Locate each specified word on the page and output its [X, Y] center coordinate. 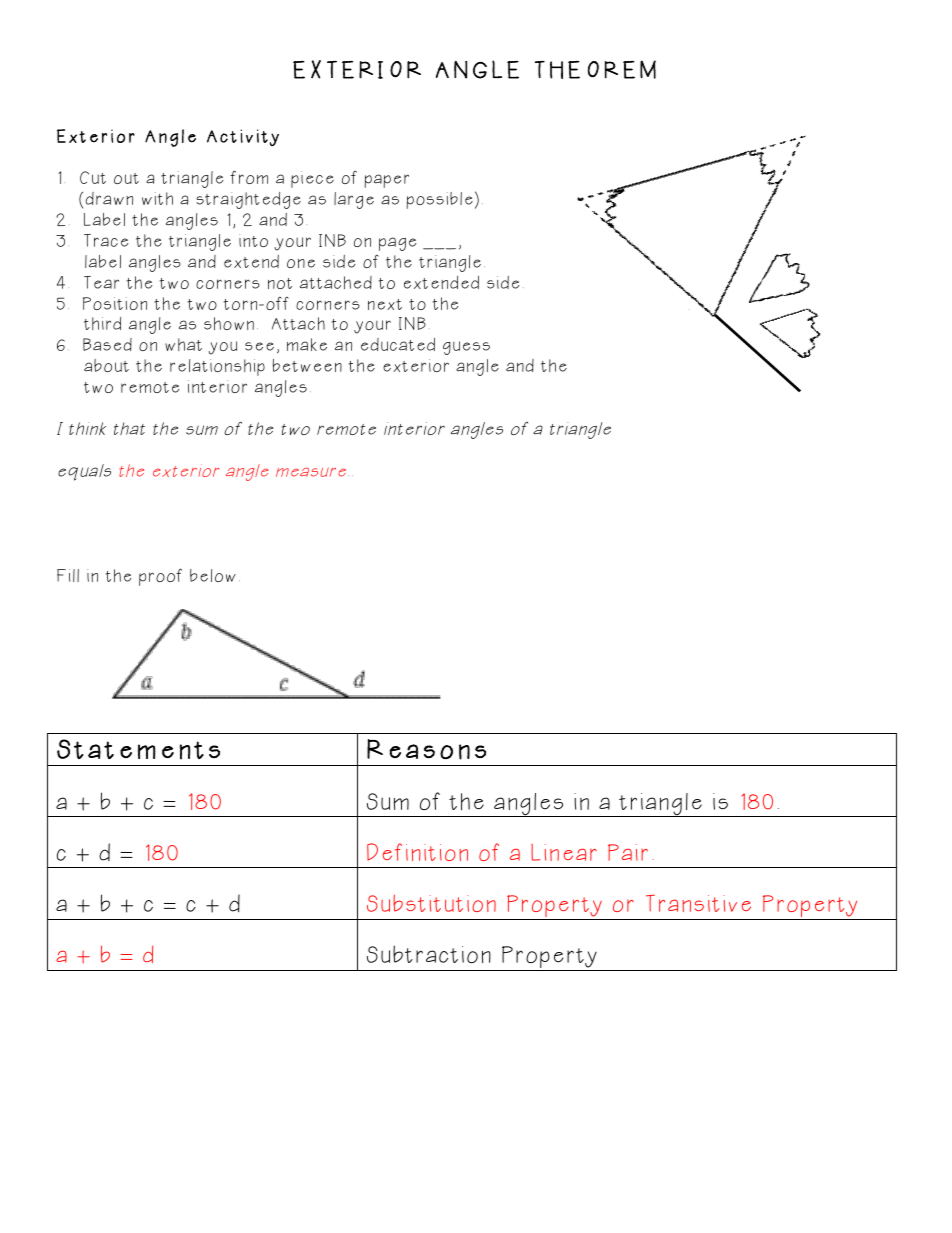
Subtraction [429, 954]
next [385, 304]
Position [115, 303]
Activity [243, 137]
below [213, 575]
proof [160, 577]
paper [387, 181]
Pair [628, 852]
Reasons [426, 749]
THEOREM [595, 69]
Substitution [431, 903]
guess [466, 348]
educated [398, 344]
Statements [138, 749]
